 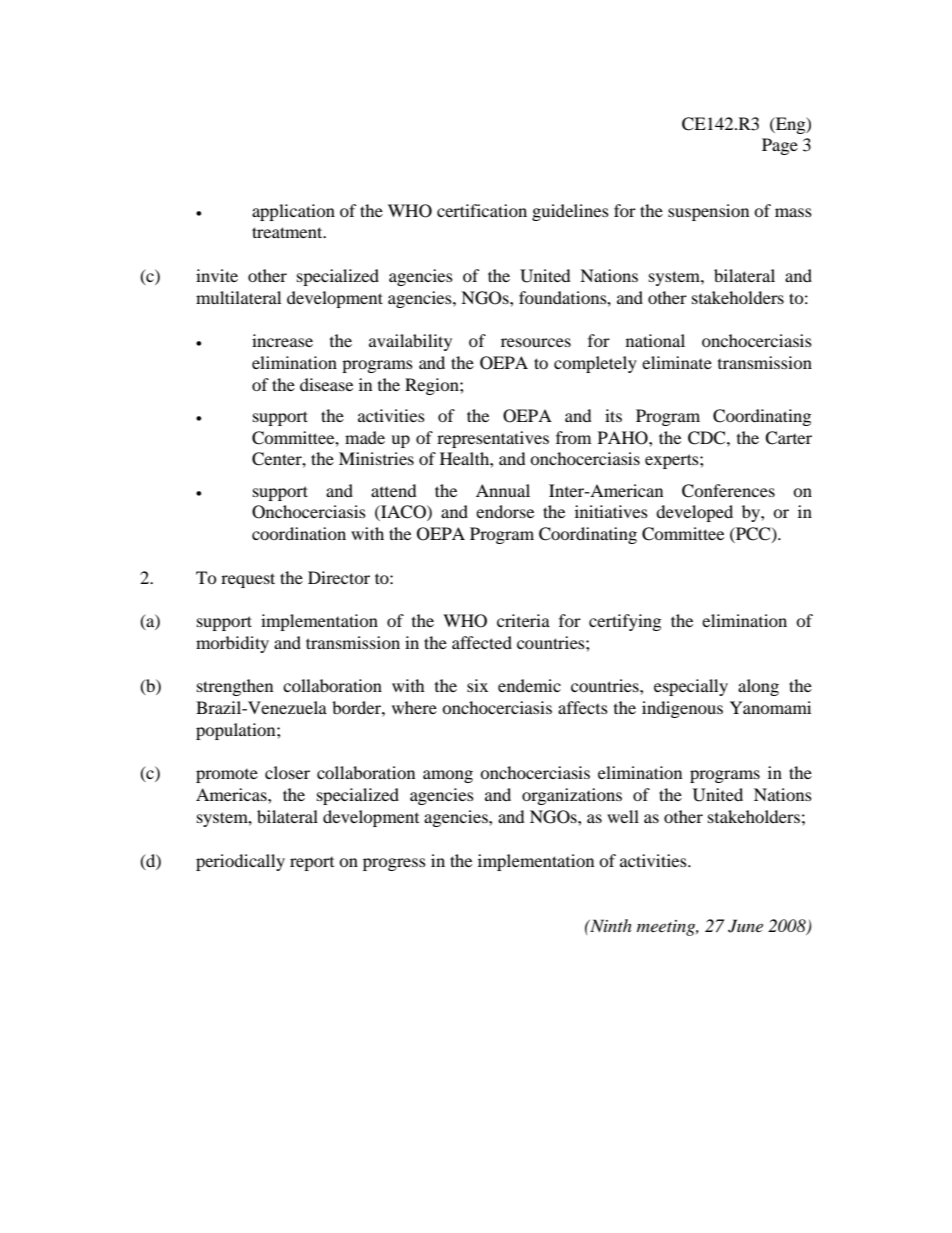 I want to click on developed, so click(x=694, y=513).
